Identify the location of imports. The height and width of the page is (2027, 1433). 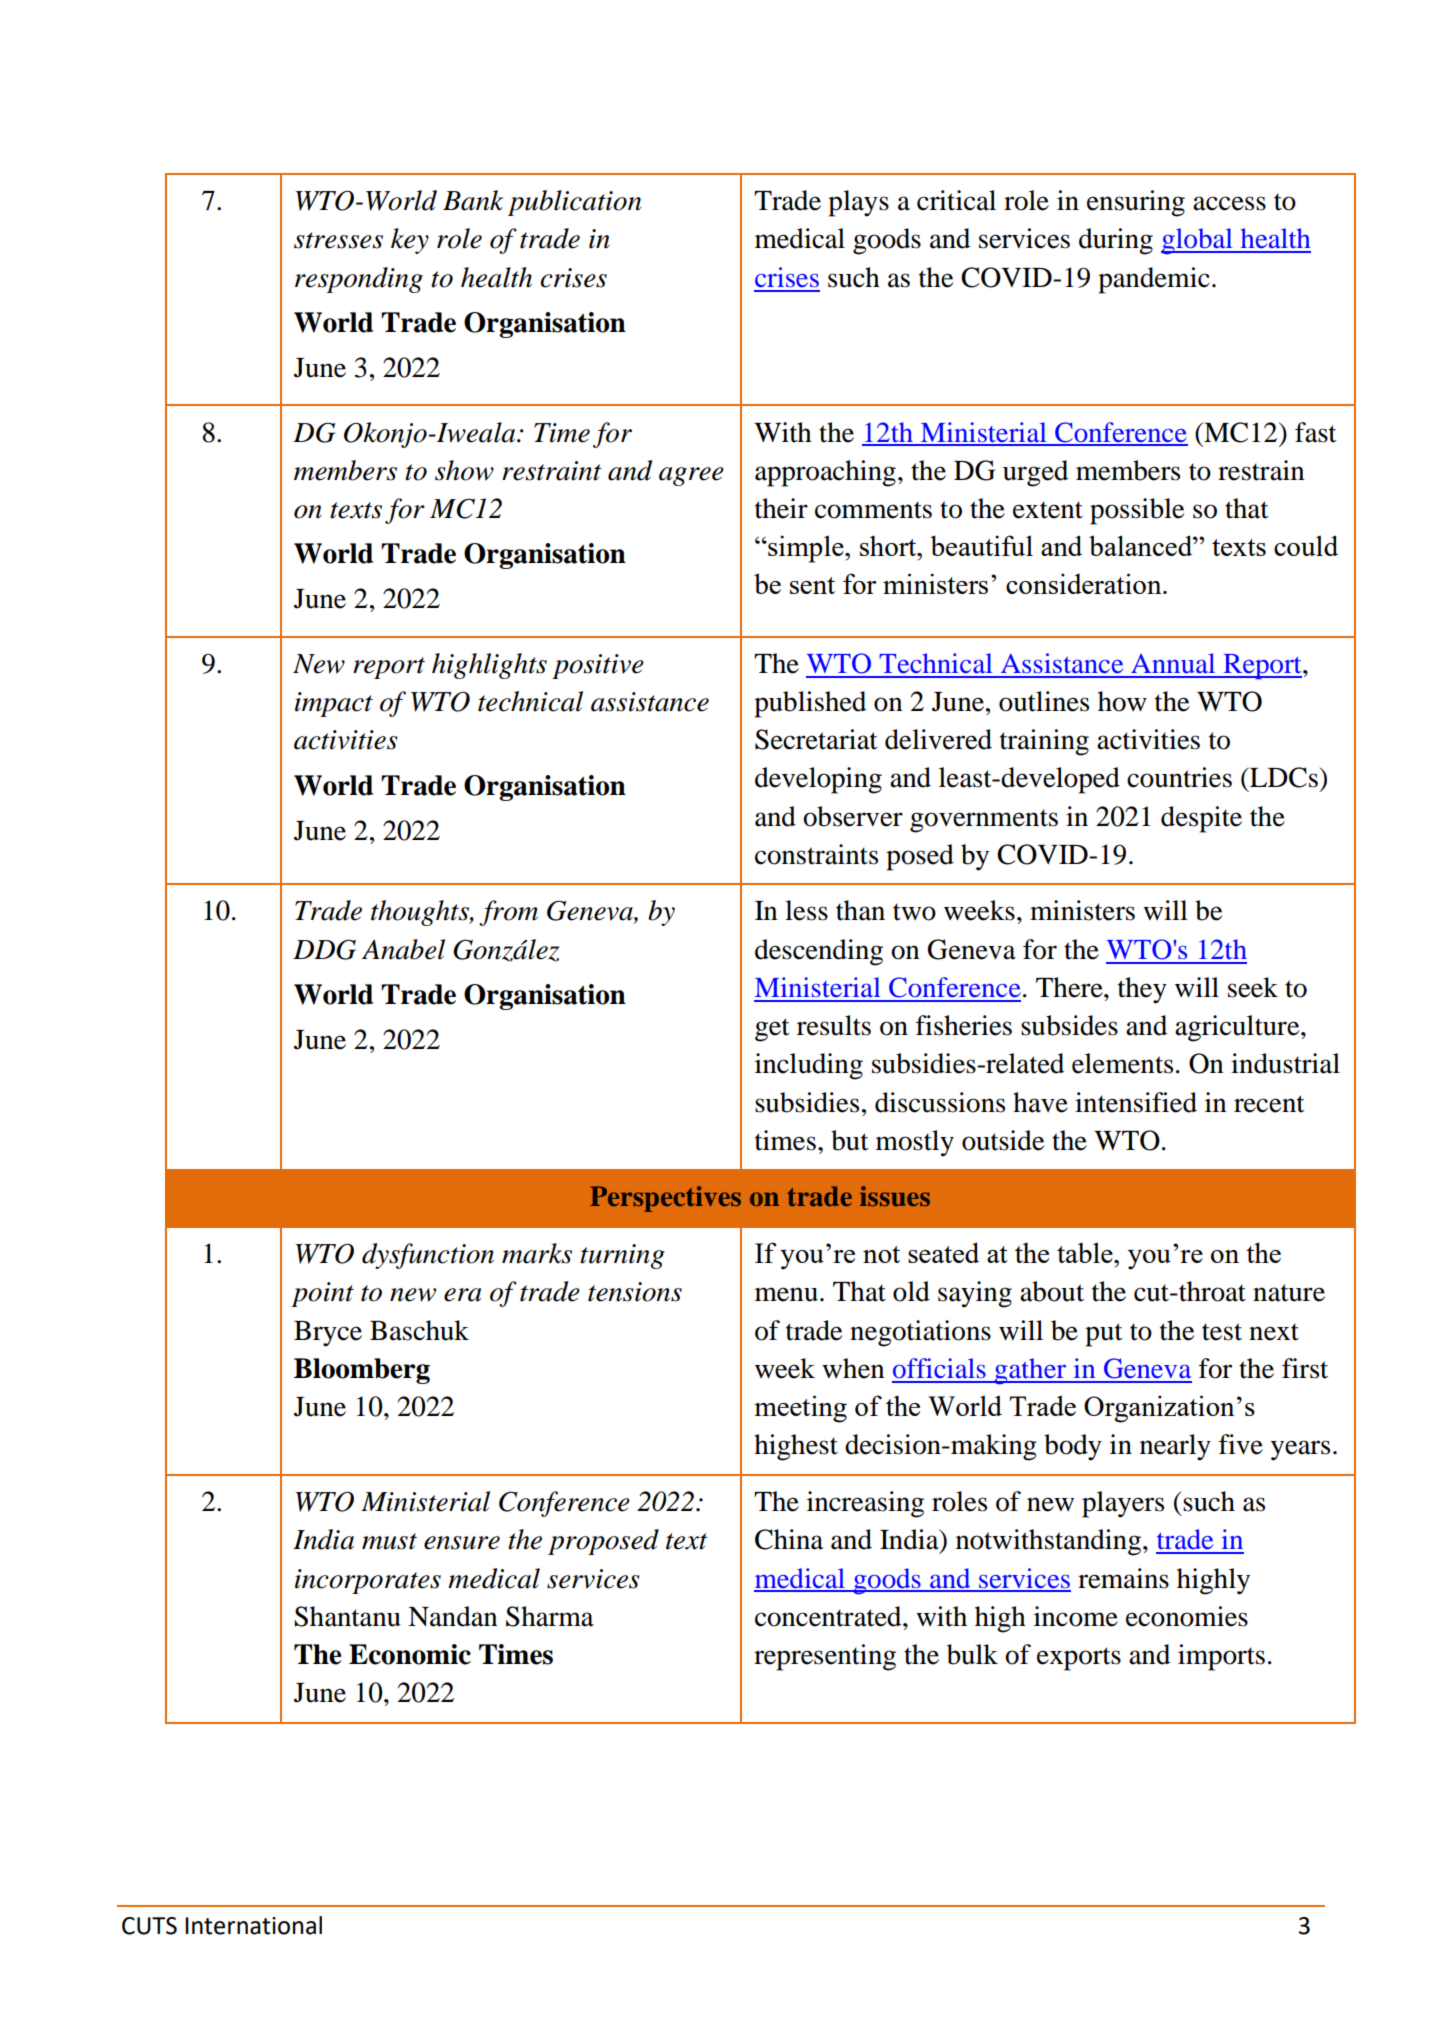
(1221, 1657).
